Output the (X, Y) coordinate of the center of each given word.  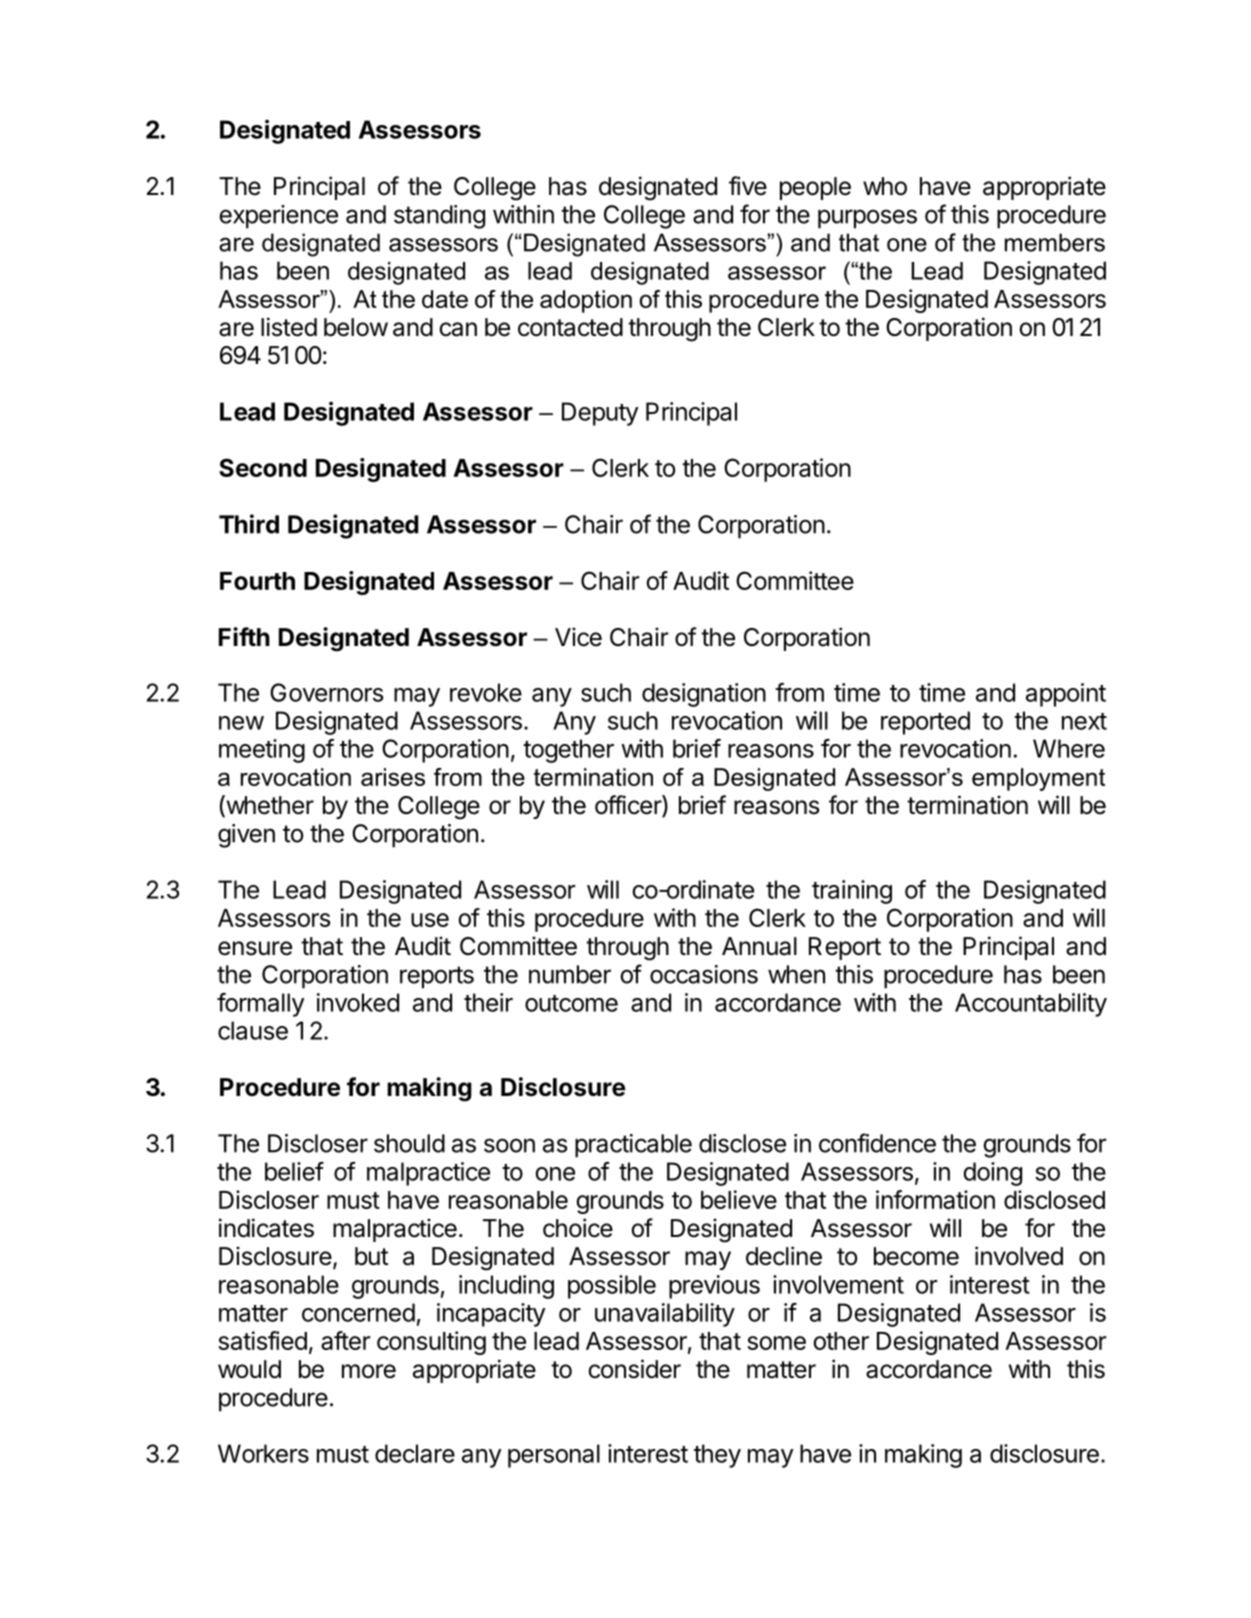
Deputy (600, 414)
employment (1038, 779)
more (369, 1371)
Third (249, 524)
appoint (1066, 695)
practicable (633, 1146)
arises (393, 777)
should (409, 1143)
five (748, 186)
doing (992, 1174)
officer (629, 806)
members (1055, 242)
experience (278, 217)
